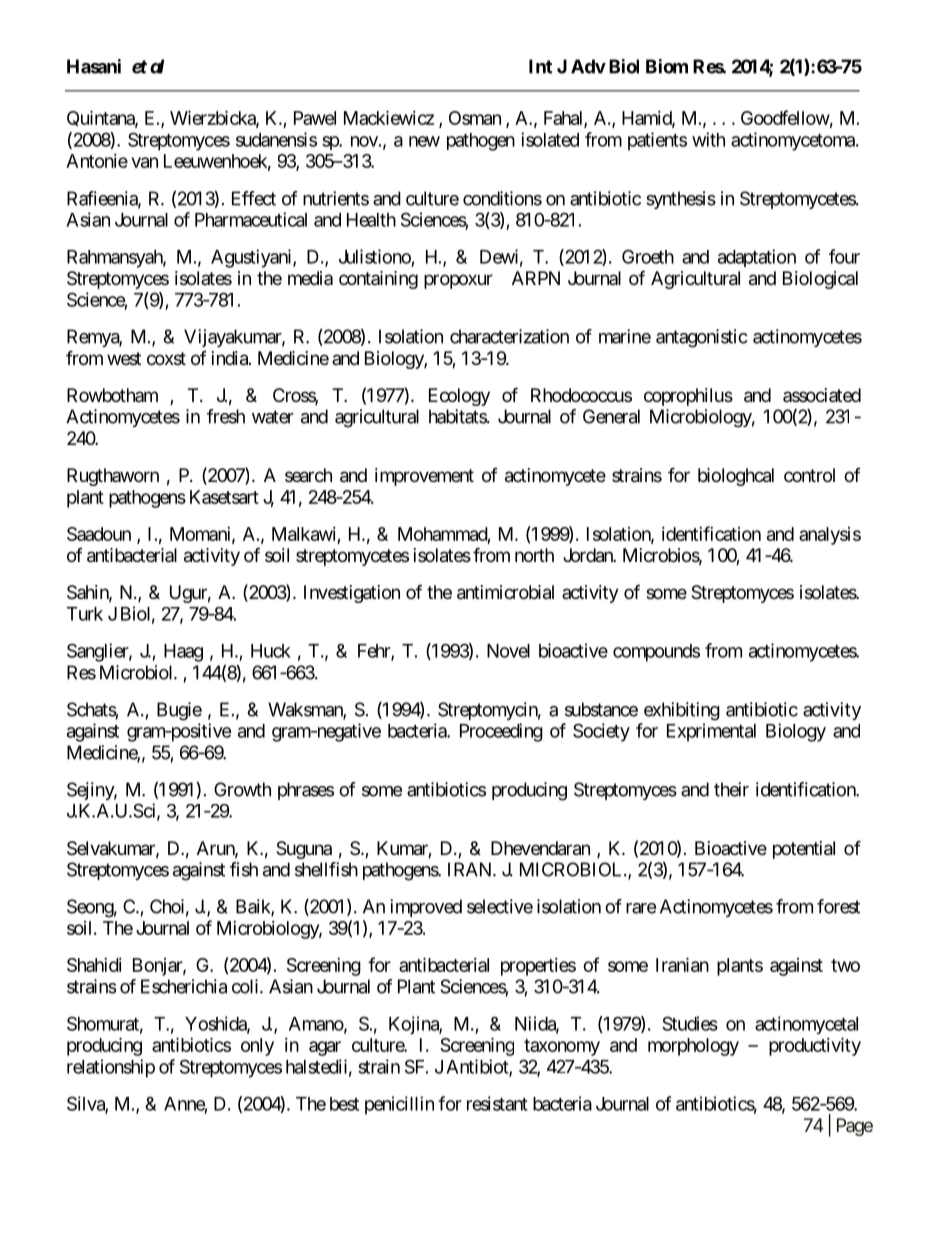  I want to click on antagonistic, so click(702, 338).
